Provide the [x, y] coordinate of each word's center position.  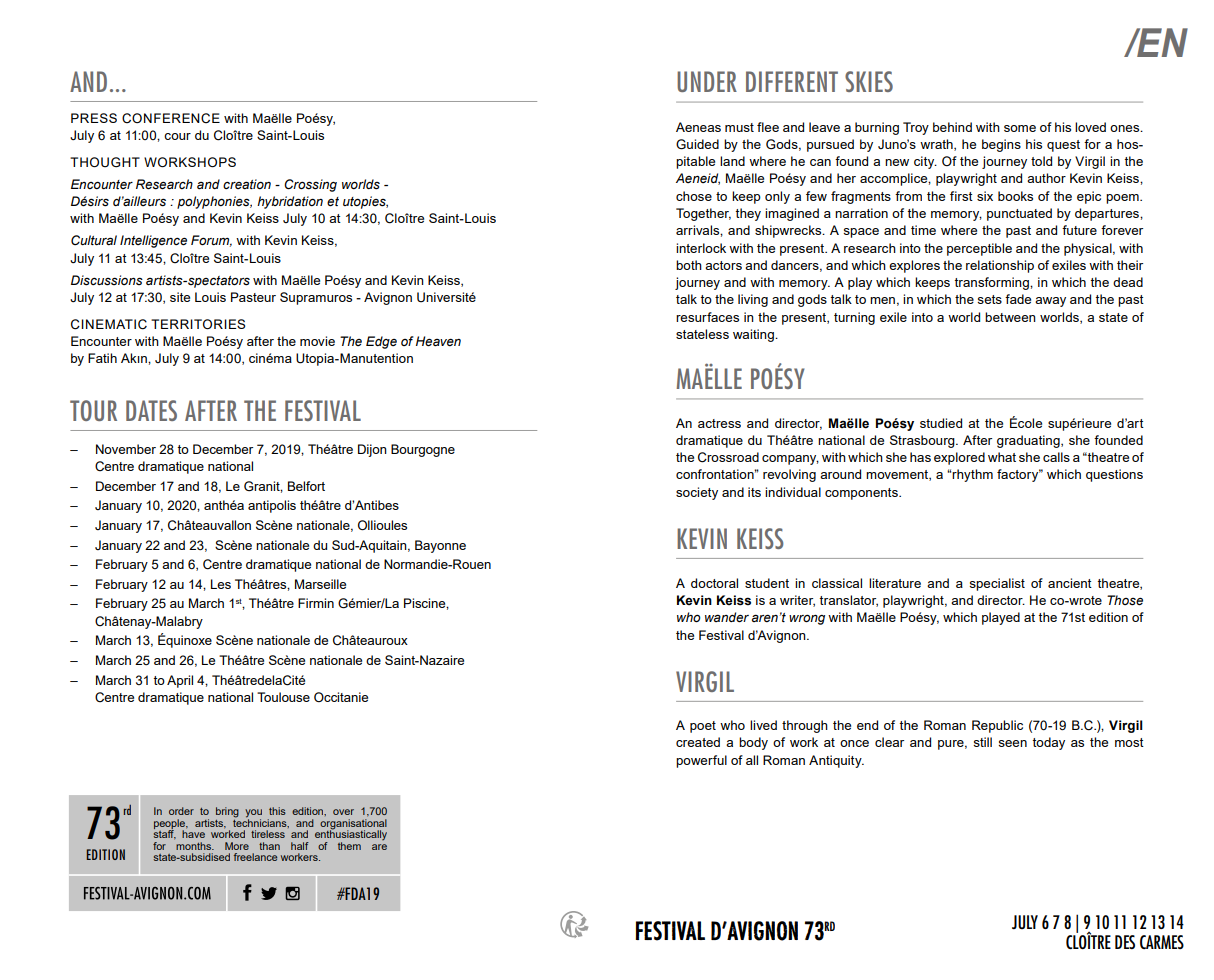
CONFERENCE [171, 118]
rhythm [972, 475]
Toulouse [283, 697]
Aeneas [698, 127]
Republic [997, 726]
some [1020, 128]
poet [703, 727]
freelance [255, 857]
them [349, 846]
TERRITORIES [198, 324]
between [1010, 317]
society [697, 493]
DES [1125, 942]
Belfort [306, 486]
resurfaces [707, 317]
